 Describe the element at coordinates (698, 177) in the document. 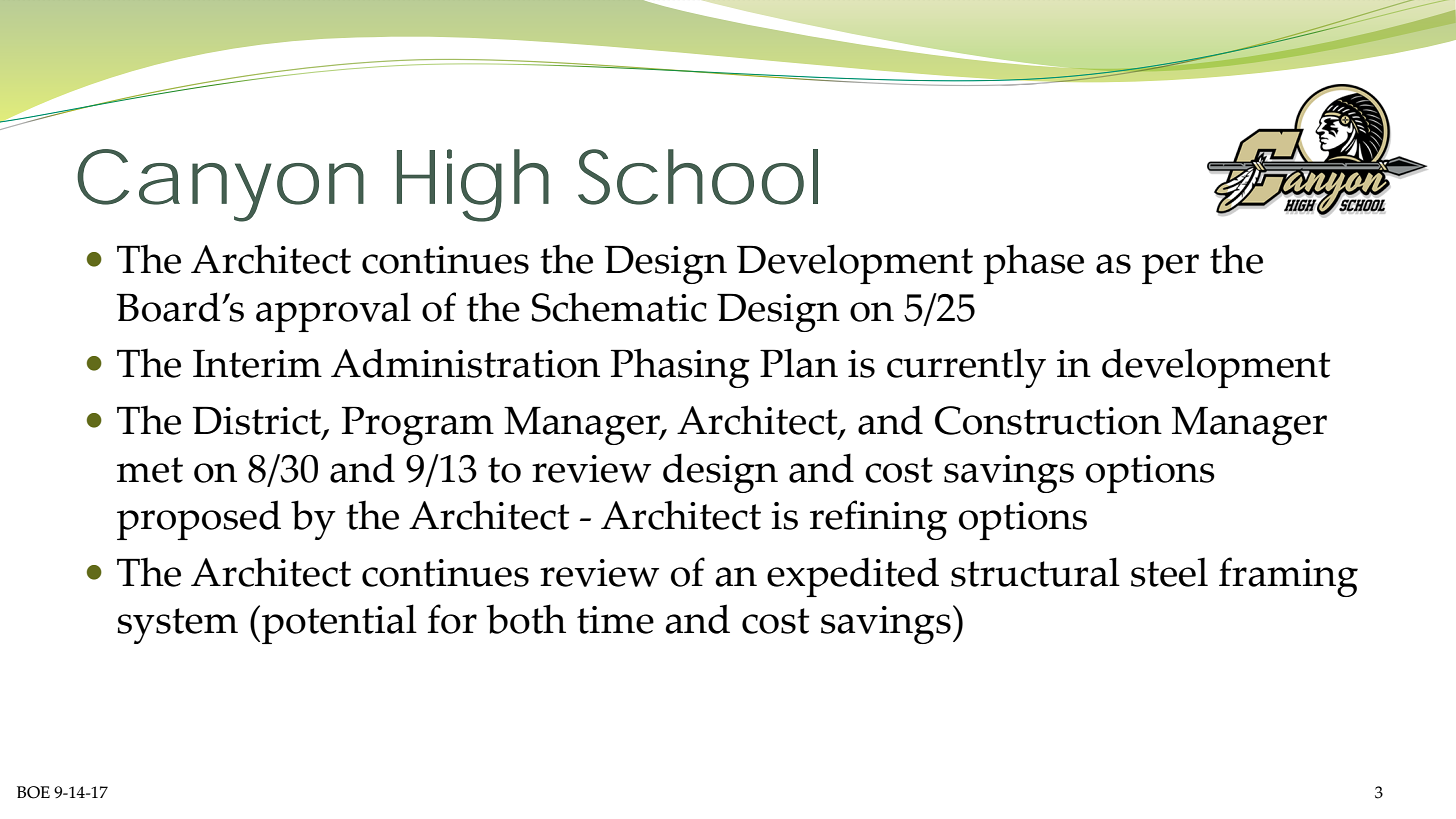

I see `School` at that location.
